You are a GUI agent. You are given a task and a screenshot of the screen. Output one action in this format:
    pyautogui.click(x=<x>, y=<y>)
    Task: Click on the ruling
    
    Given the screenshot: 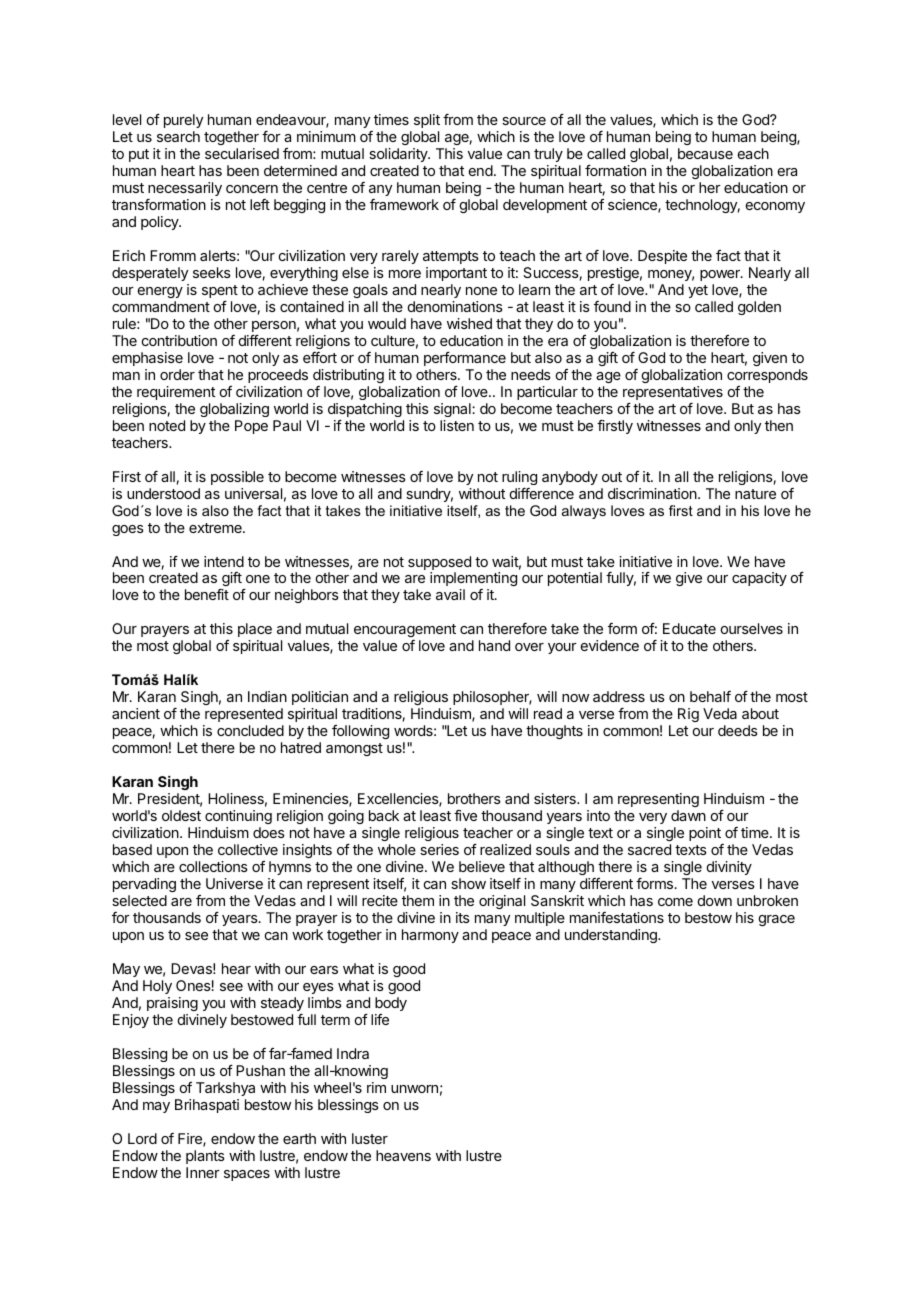 What is the action you would take?
    pyautogui.click(x=519, y=478)
